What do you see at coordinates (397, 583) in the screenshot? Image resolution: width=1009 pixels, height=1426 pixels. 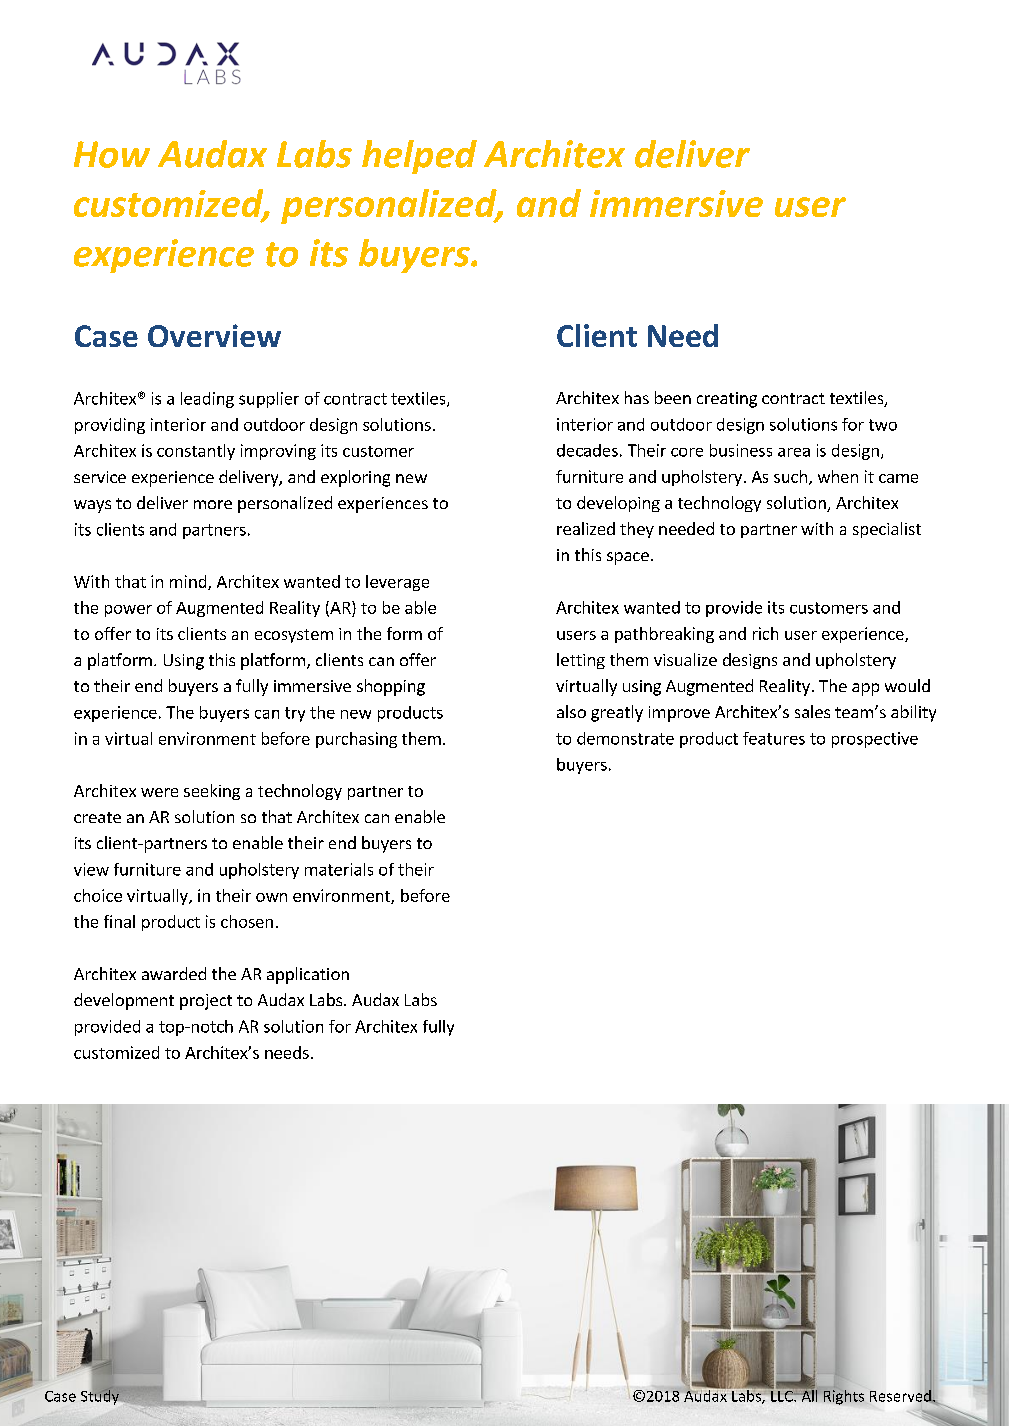 I see `leverage` at bounding box center [397, 583].
